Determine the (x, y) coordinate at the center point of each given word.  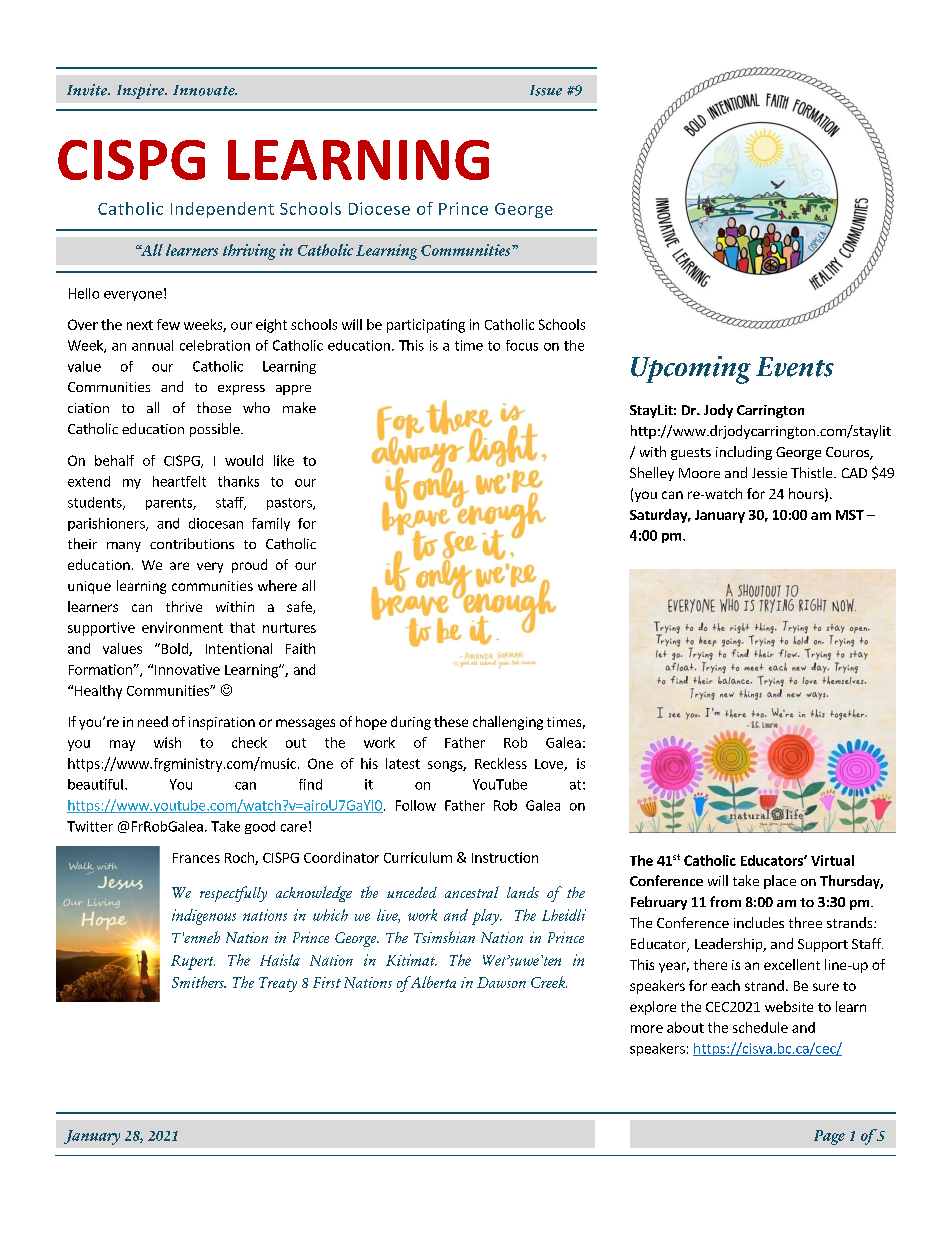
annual (152, 345)
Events (795, 367)
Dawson (501, 982)
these (451, 721)
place (780, 882)
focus (522, 345)
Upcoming (691, 370)
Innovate (205, 90)
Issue (546, 90)
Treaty (278, 984)
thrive (184, 606)
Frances (196, 858)
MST (850, 515)
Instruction (505, 857)
